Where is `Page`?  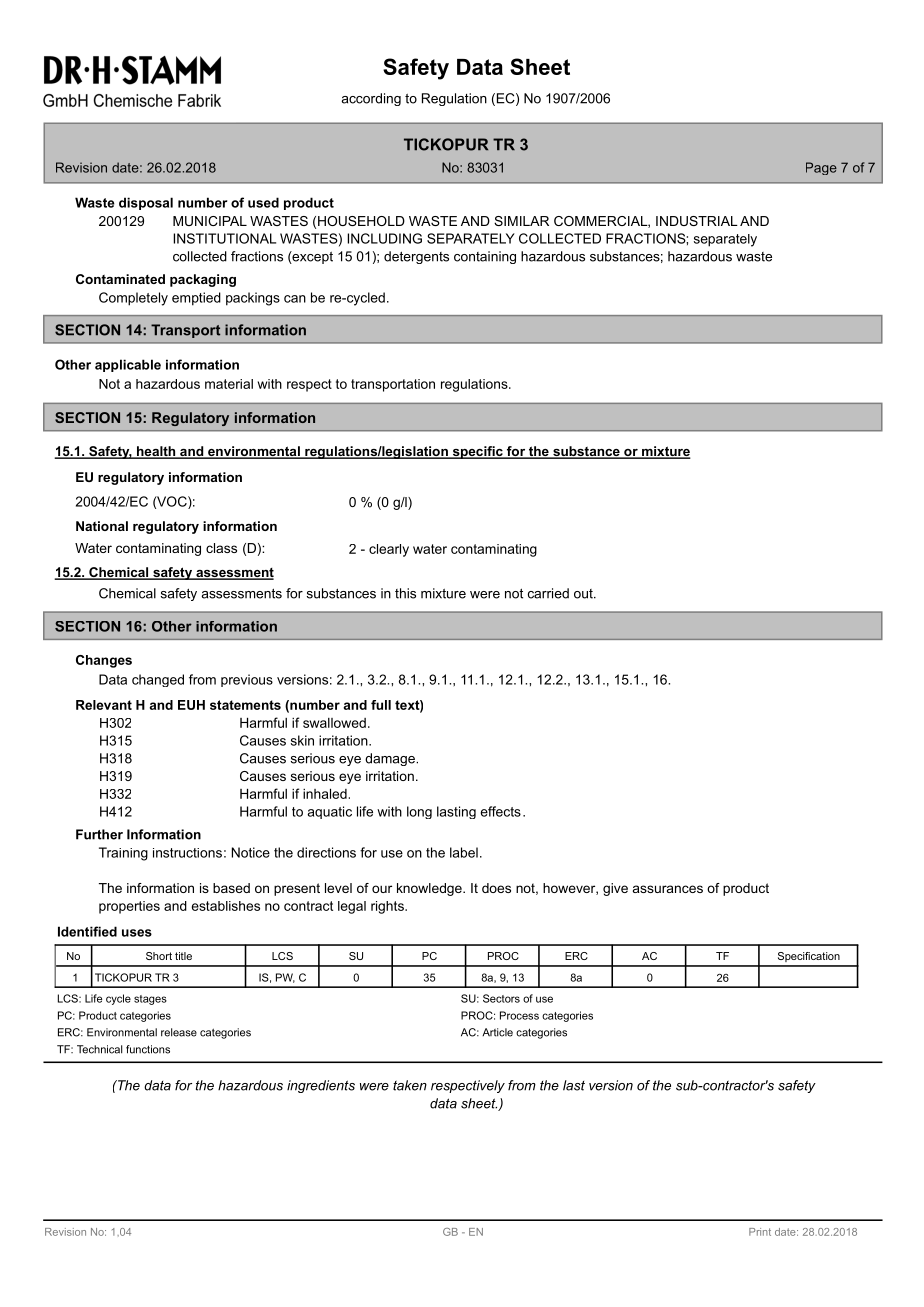
Page is located at coordinates (821, 168).
